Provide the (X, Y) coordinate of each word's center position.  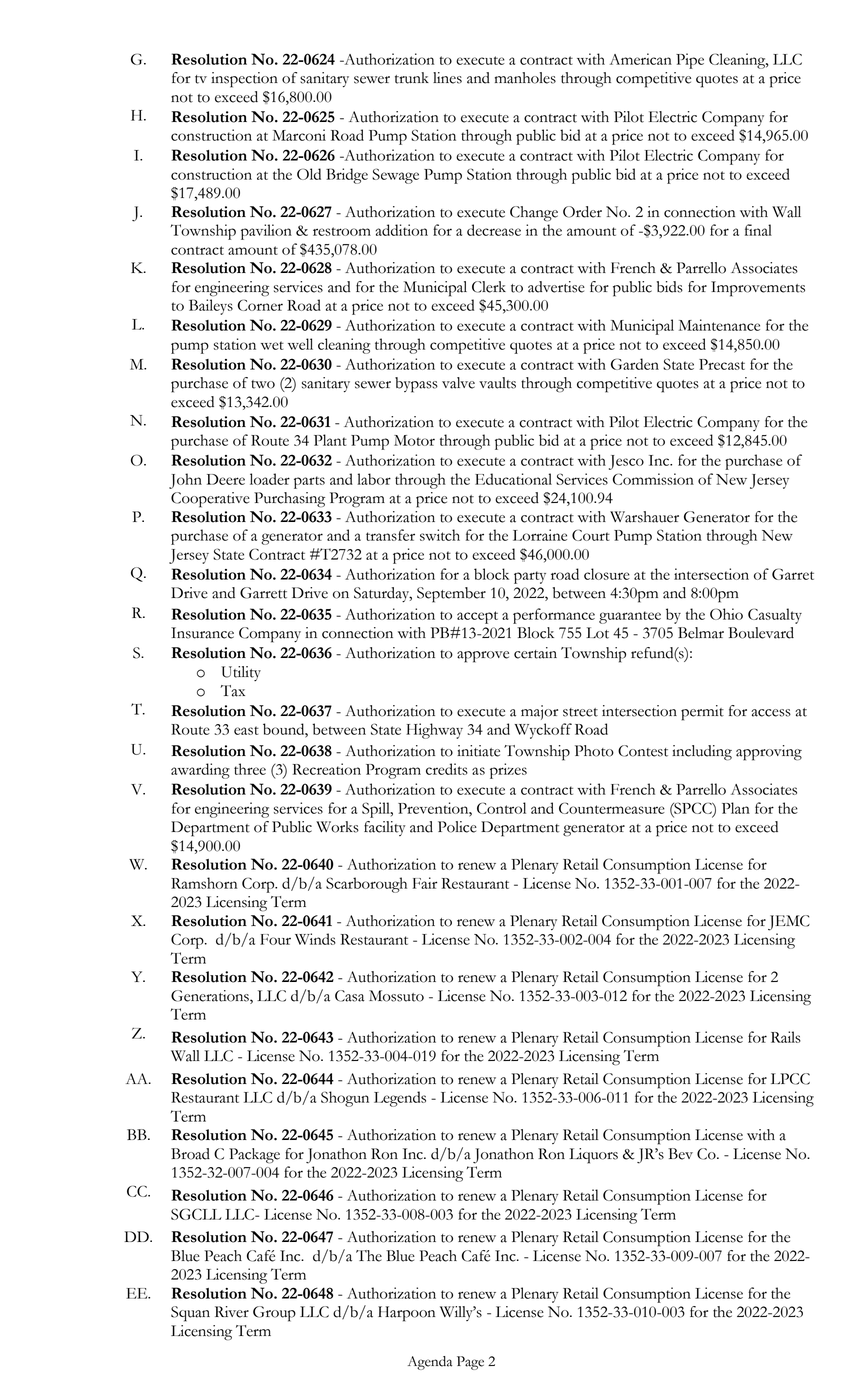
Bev (680, 1154)
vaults (497, 383)
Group (274, 1314)
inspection (244, 80)
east (246, 730)
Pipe (690, 61)
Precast (722, 364)
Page (470, 1363)
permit (702, 713)
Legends (400, 1099)
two (263, 384)
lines (447, 78)
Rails (786, 1037)
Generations (211, 997)
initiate (478, 751)
